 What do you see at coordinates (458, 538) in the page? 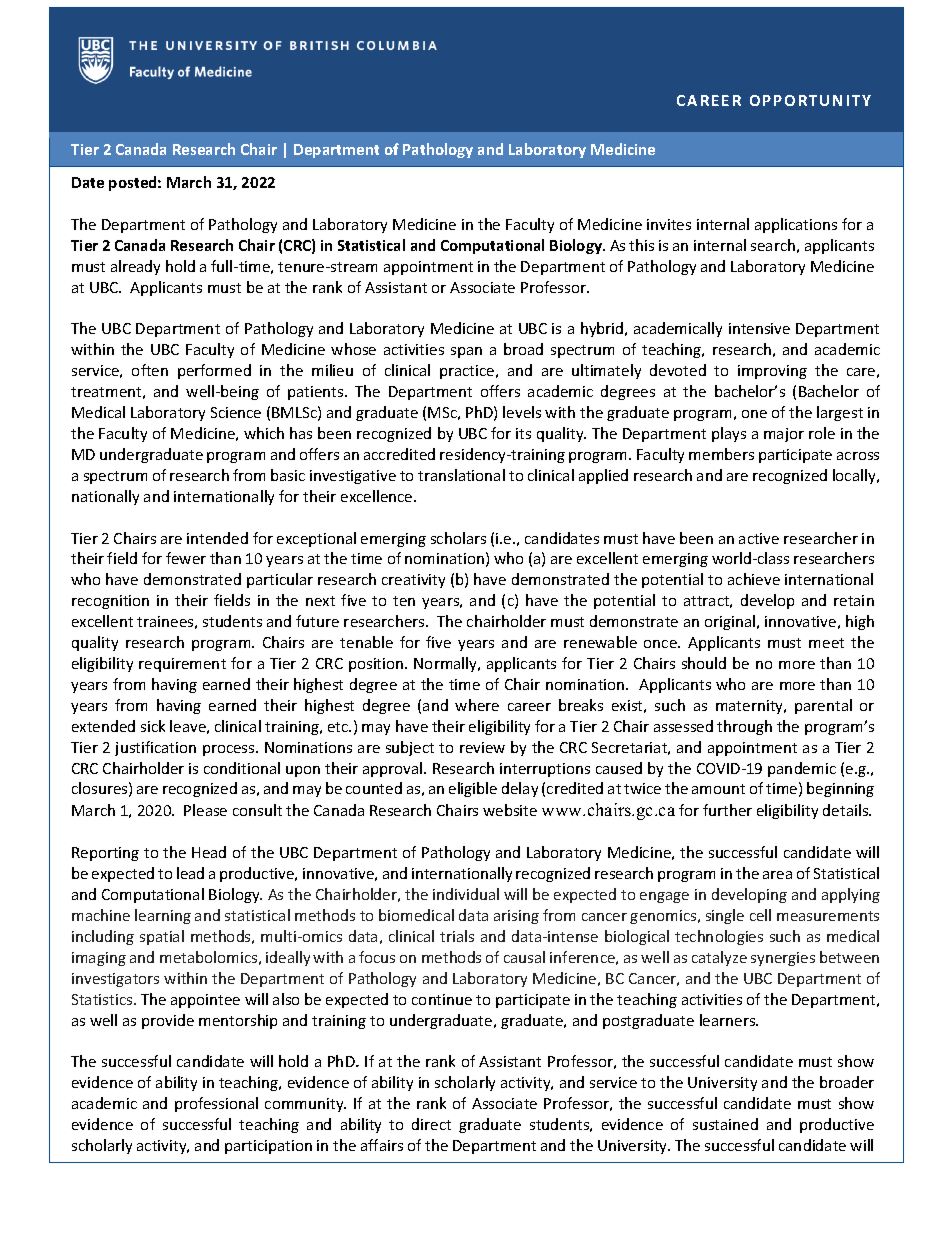
I see `scholars` at bounding box center [458, 538].
